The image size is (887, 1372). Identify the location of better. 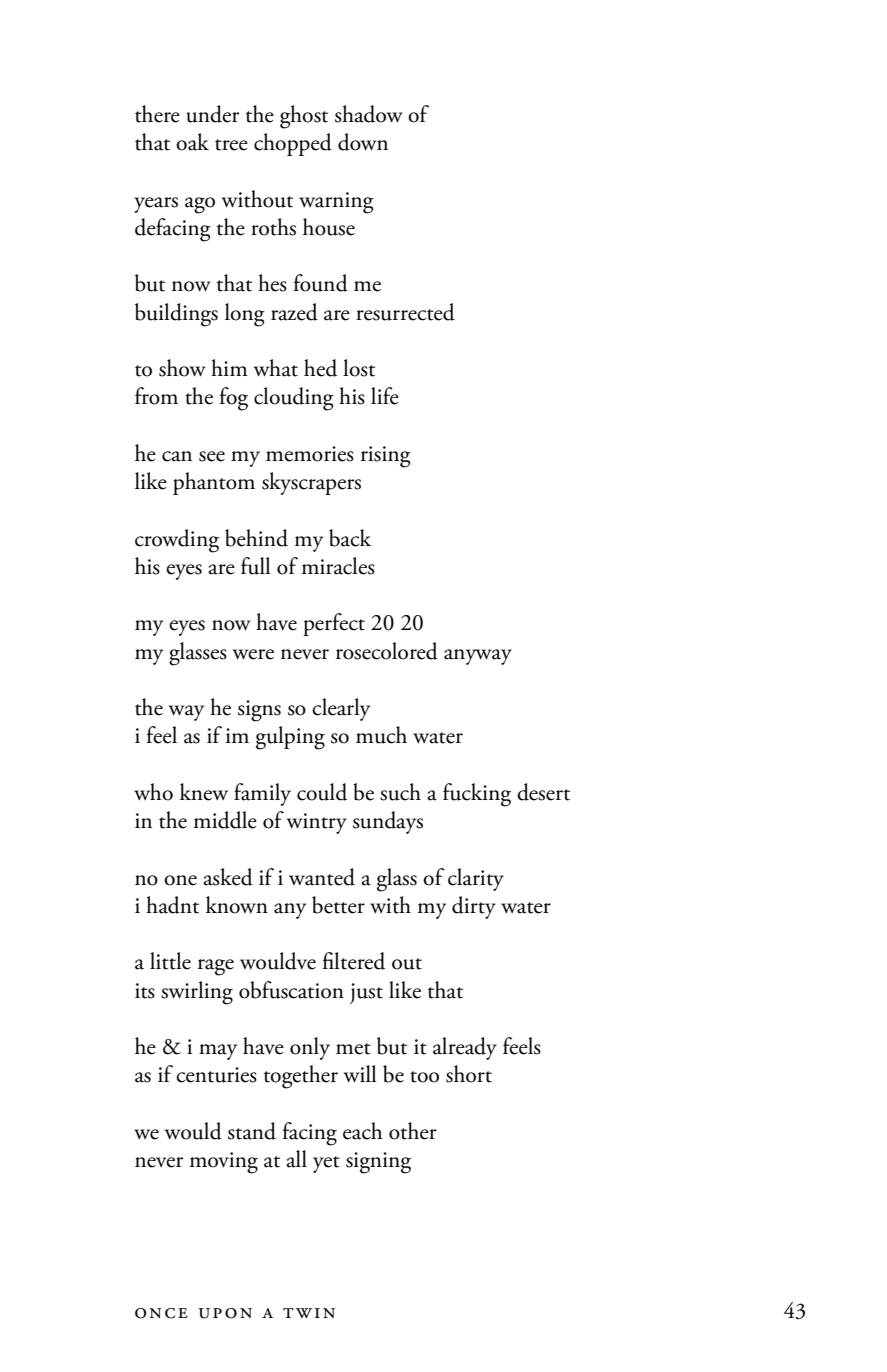
(338, 905).
